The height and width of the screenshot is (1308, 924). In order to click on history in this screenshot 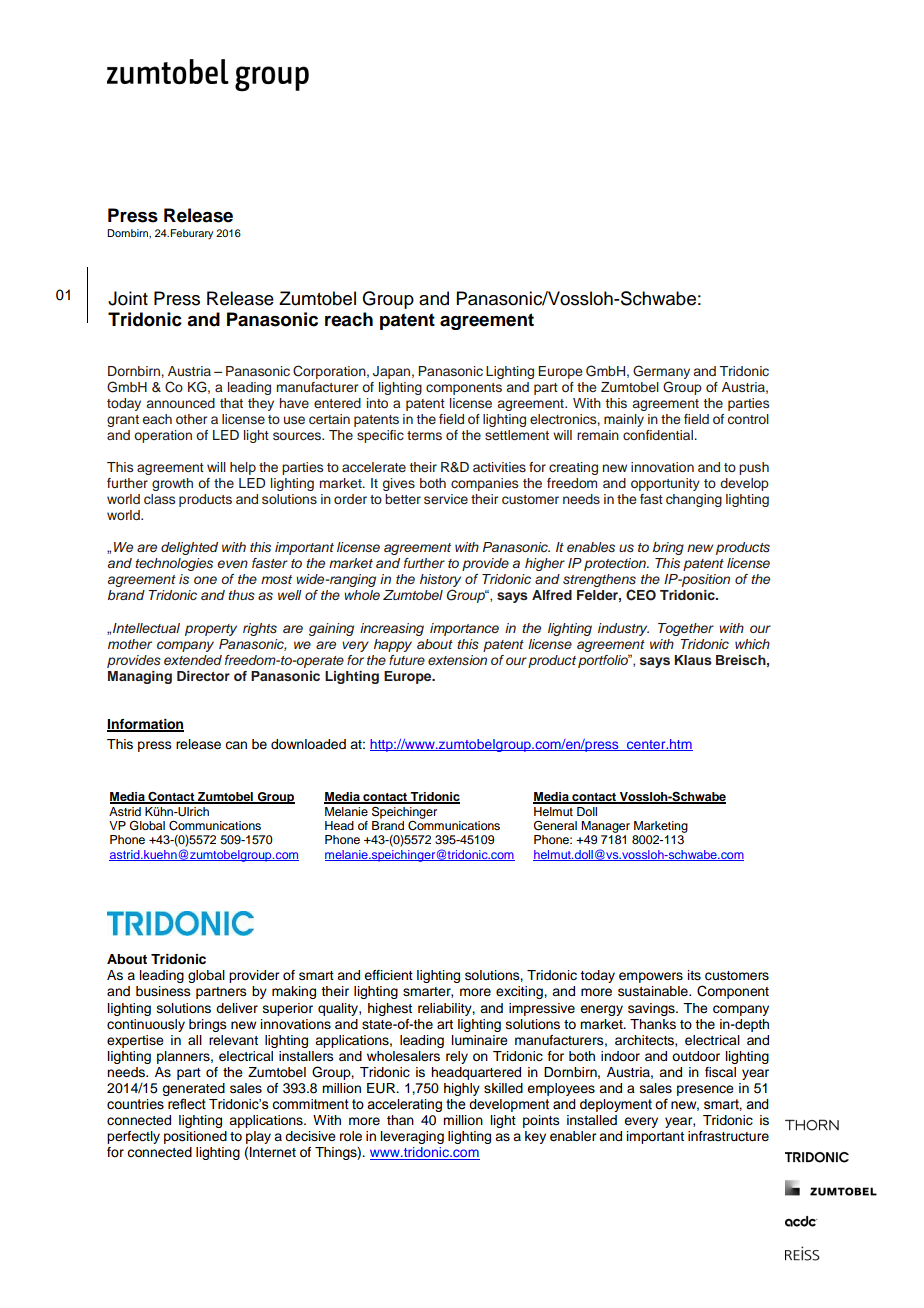, I will do `click(440, 582)`.
